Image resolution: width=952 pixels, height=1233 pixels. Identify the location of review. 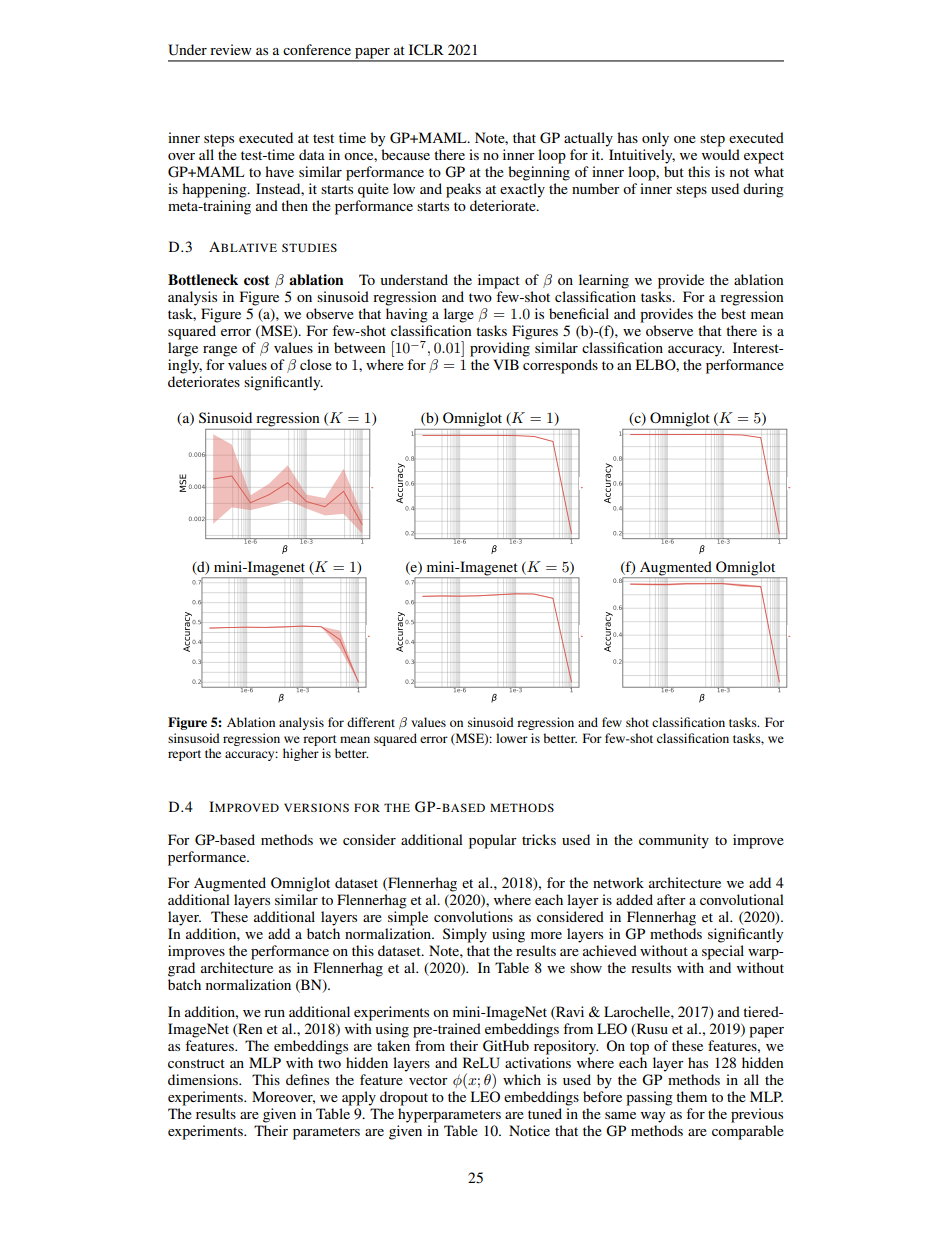
(231, 49).
